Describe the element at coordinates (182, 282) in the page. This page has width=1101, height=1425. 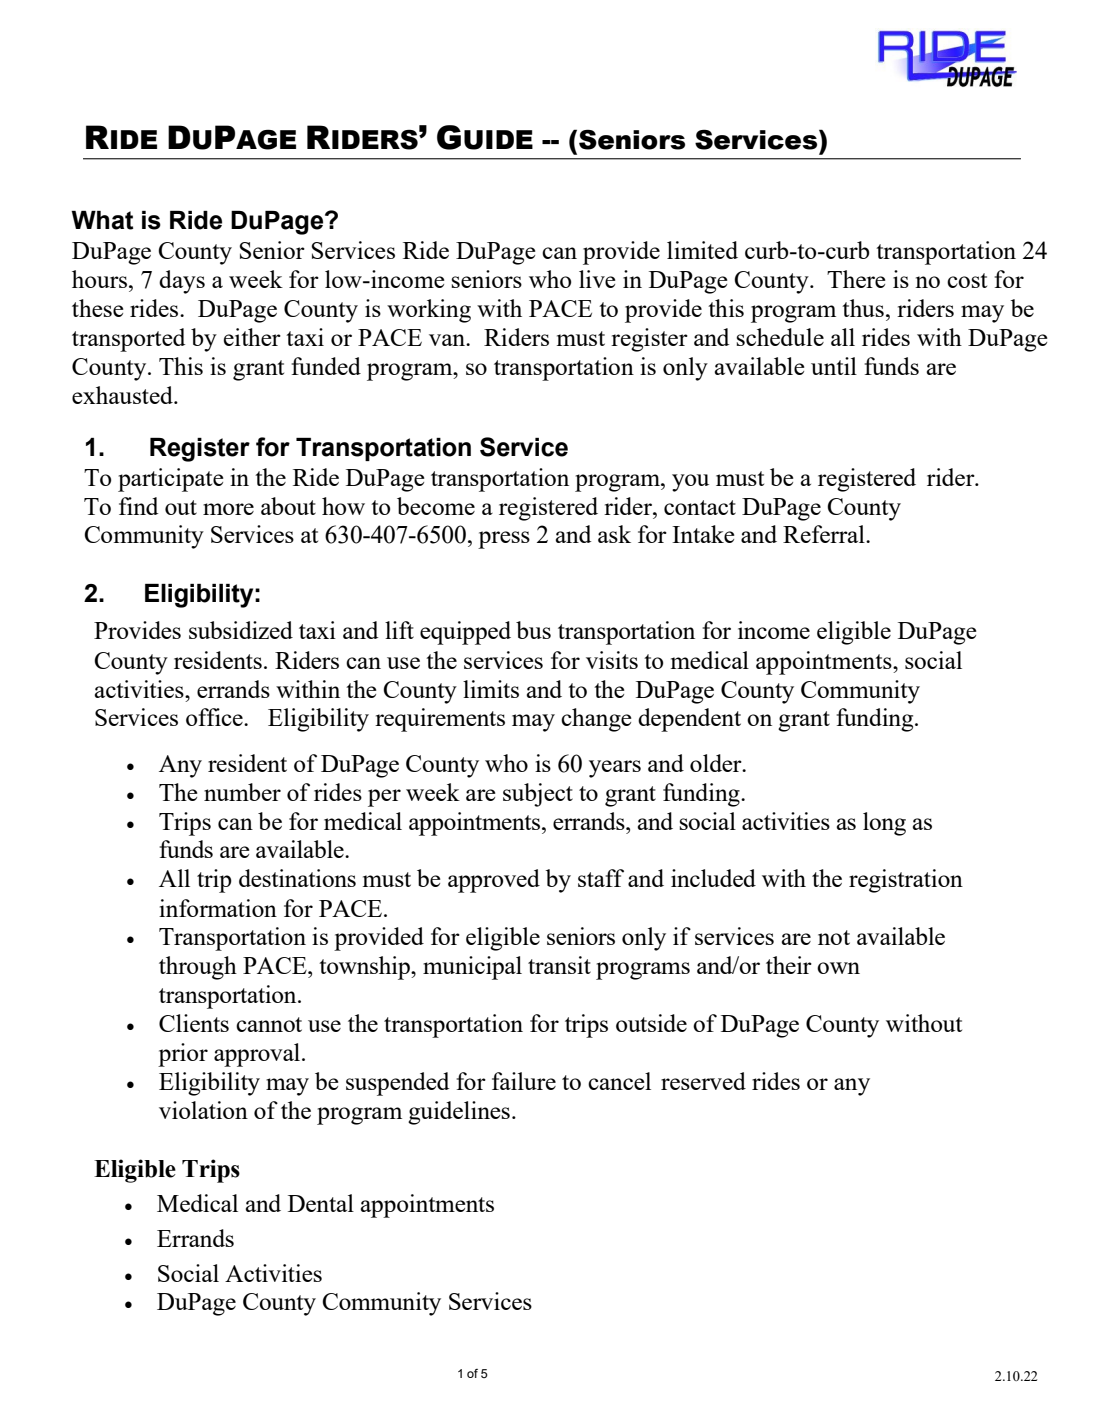
I see `days` at that location.
